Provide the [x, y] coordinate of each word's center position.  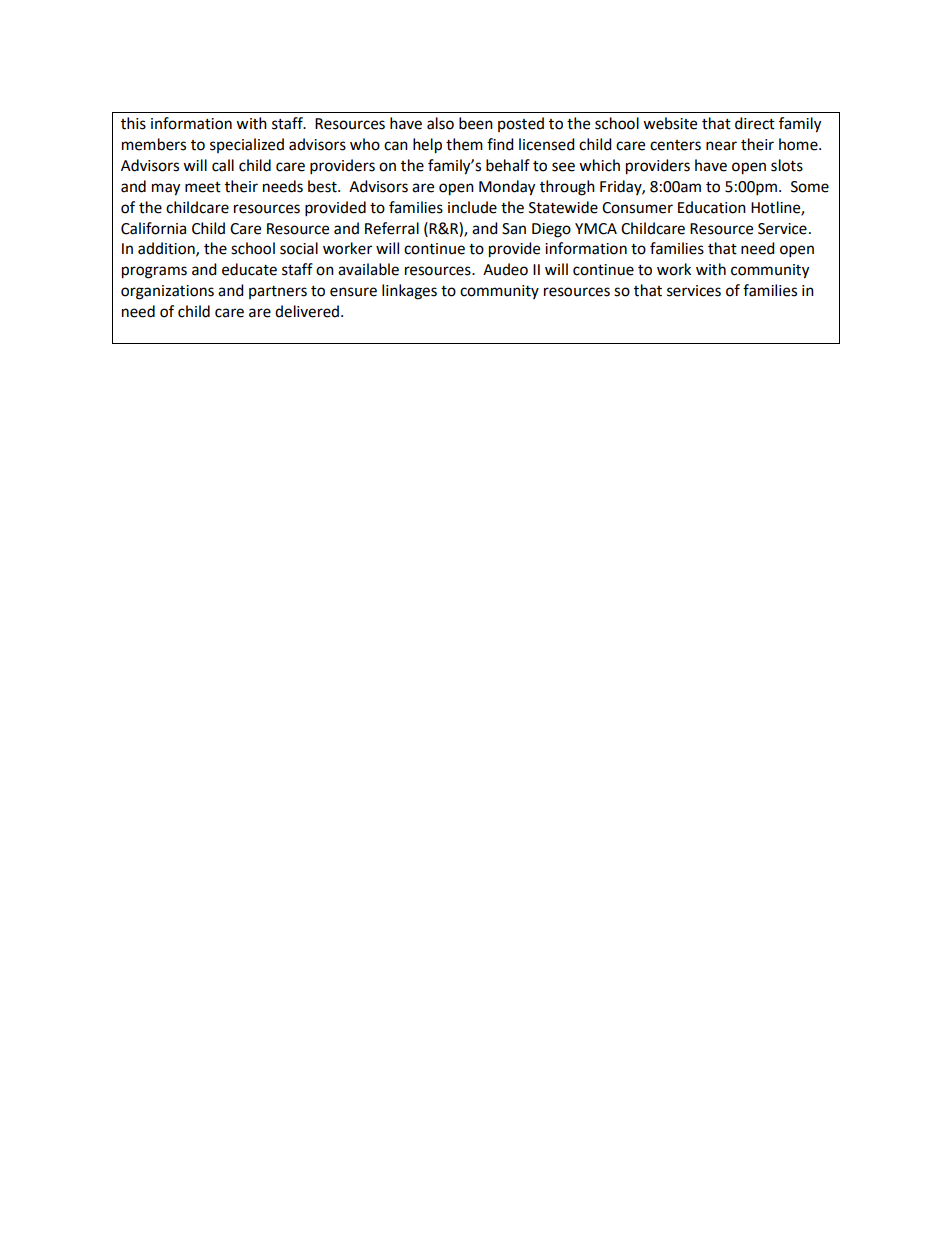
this [133, 123]
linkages [409, 292]
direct [755, 123]
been [476, 123]
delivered [308, 311]
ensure [353, 292]
